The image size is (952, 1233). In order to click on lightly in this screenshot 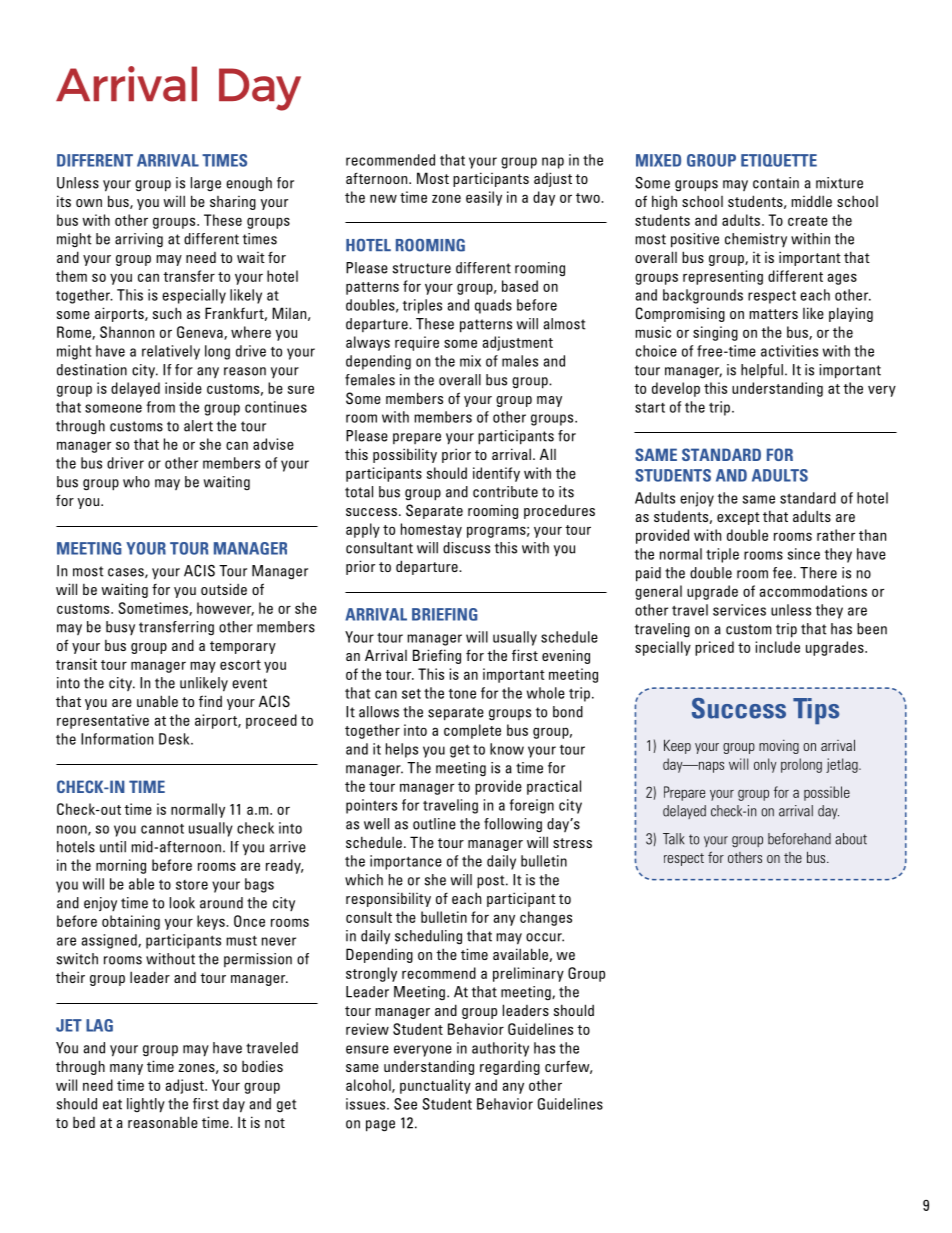, I will do `click(146, 1105)`.
